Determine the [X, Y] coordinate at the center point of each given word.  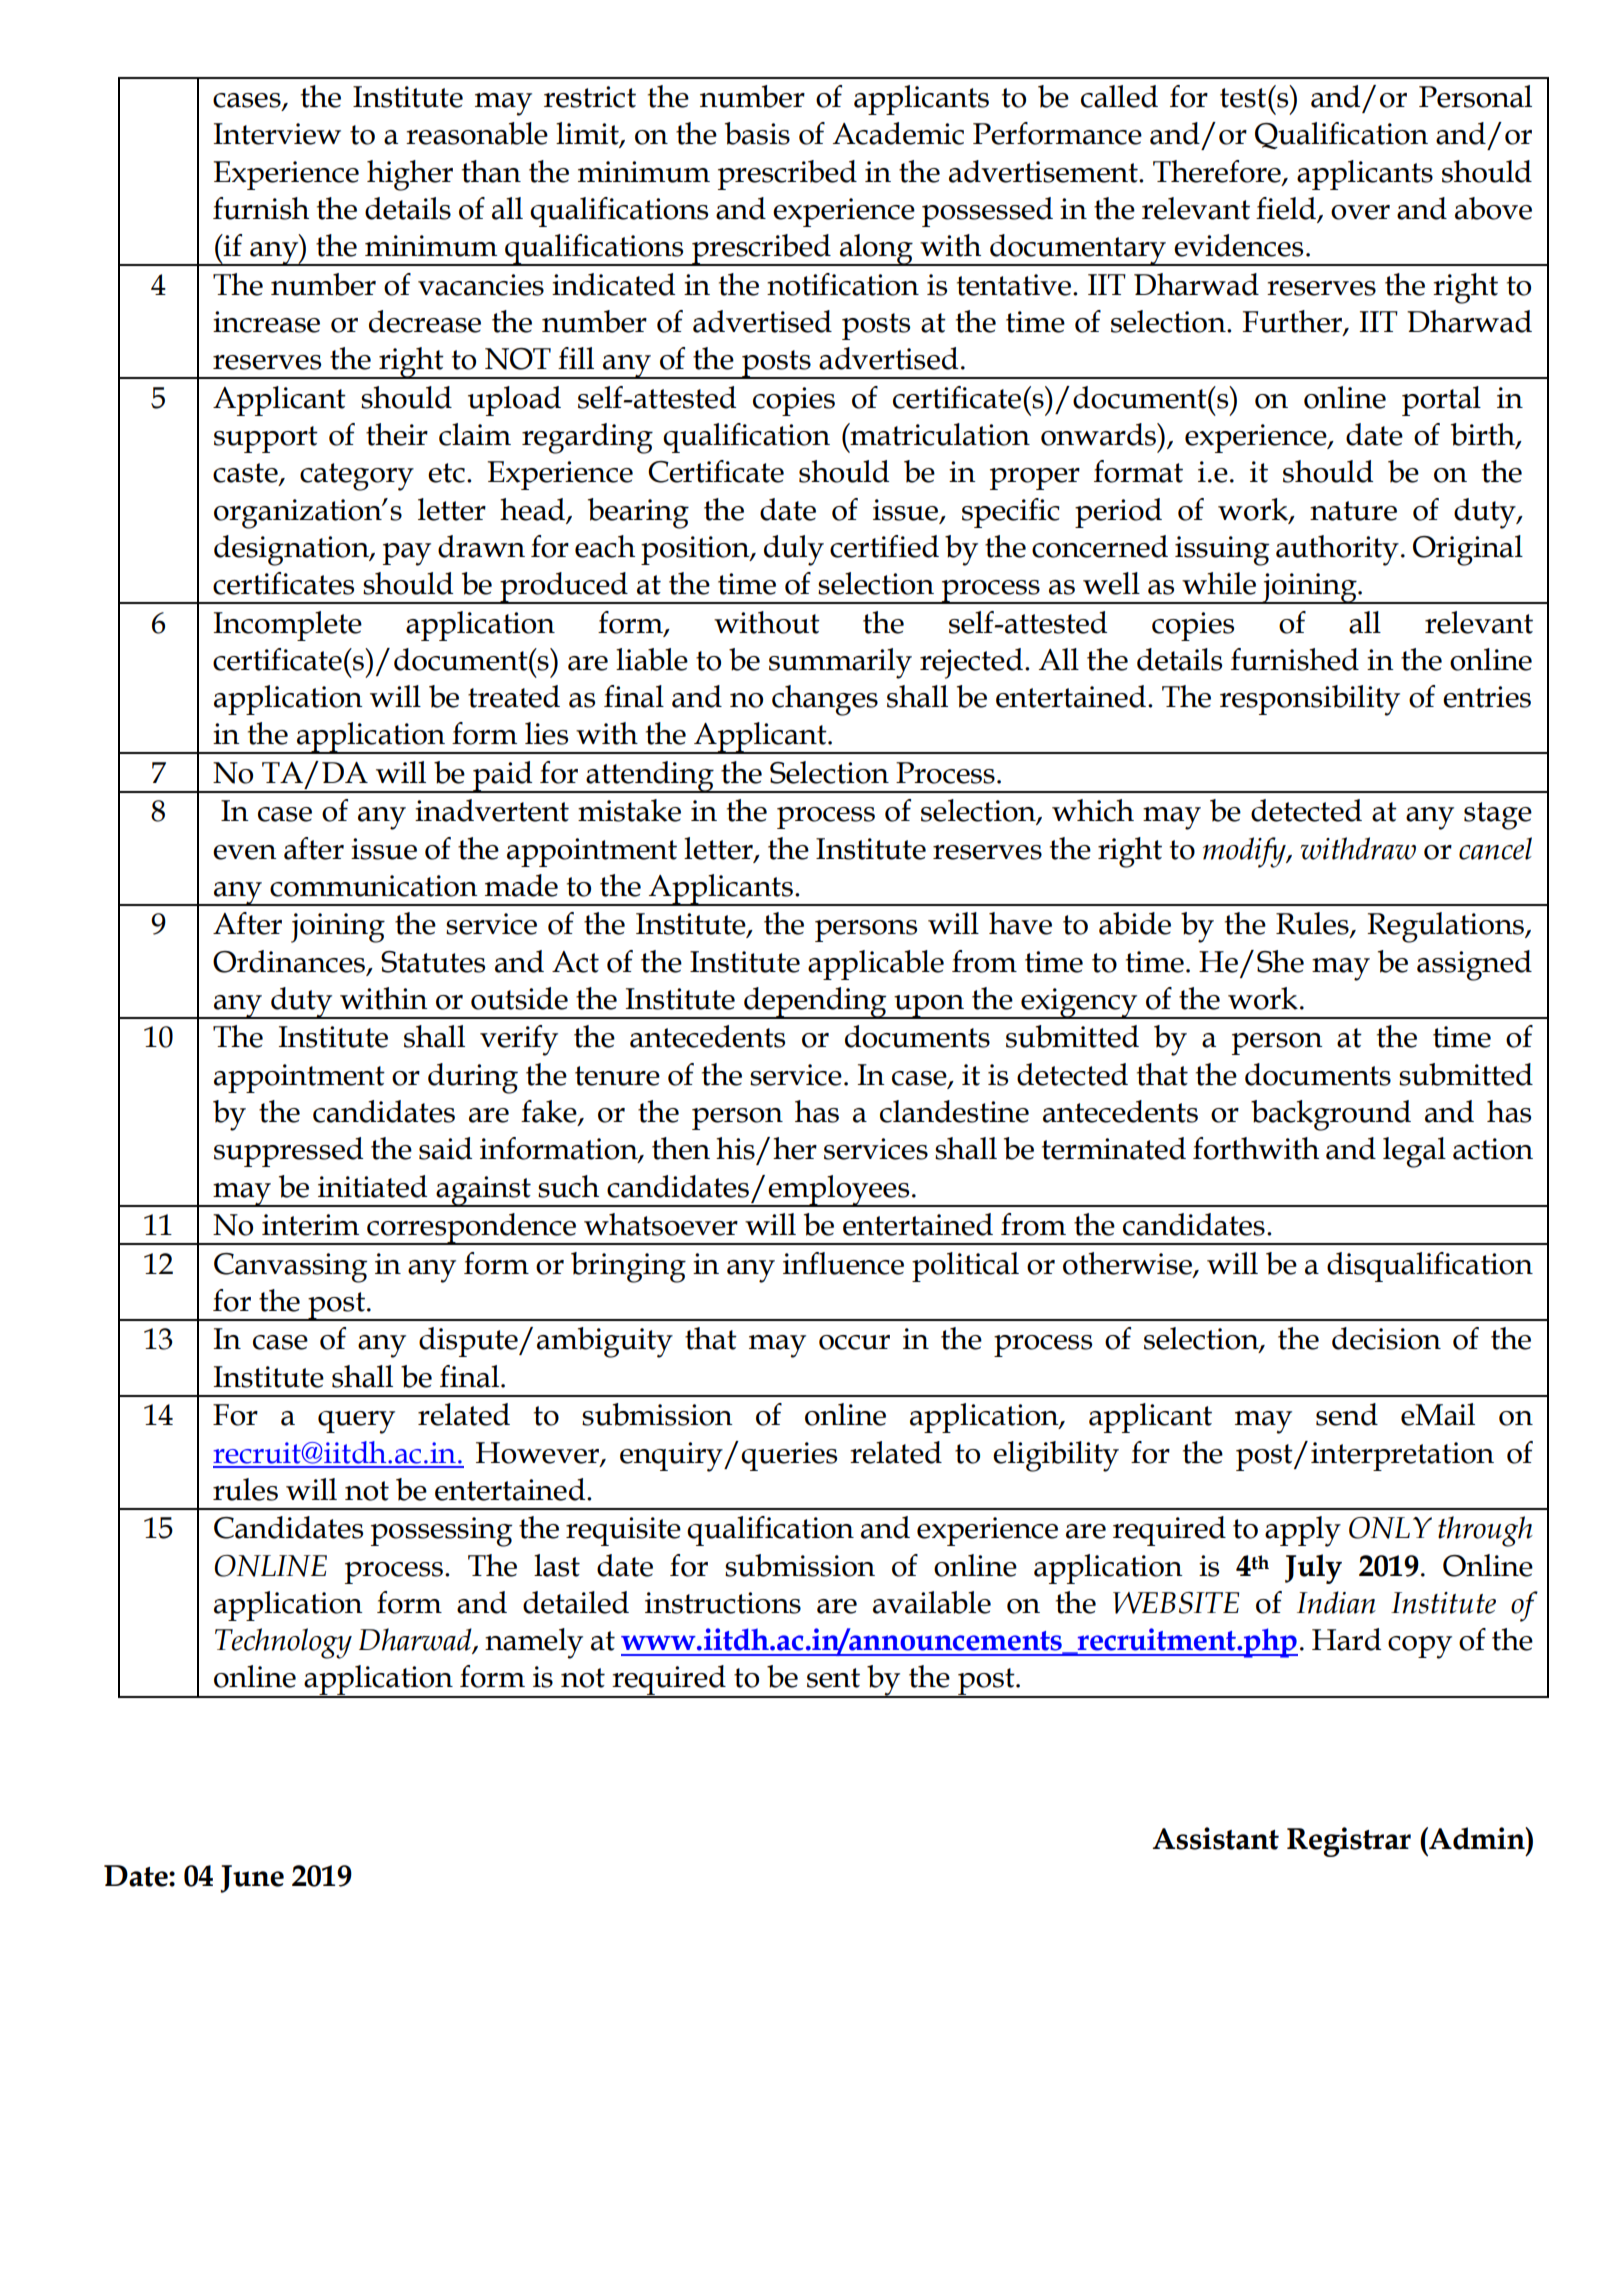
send [1347, 1414]
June [252, 1879]
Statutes [433, 962]
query [356, 1422]
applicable [876, 965]
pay [407, 554]
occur [854, 1342]
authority [1337, 550]
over [1360, 212]
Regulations [1447, 927]
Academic [898, 133]
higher [410, 175]
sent [833, 1678]
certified [884, 546]
